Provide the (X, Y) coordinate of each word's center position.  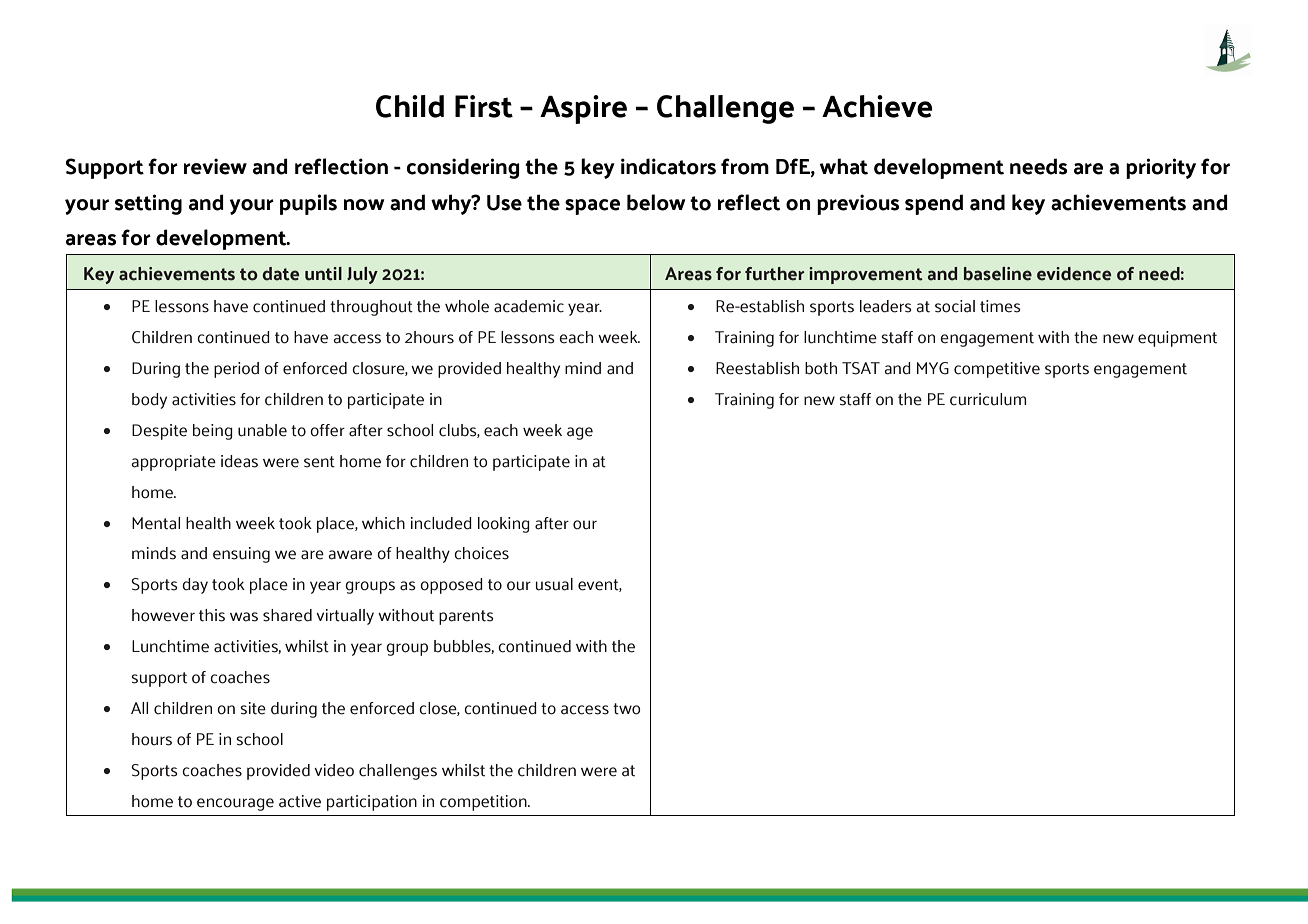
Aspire (583, 109)
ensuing (241, 555)
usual (554, 584)
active (300, 801)
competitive (997, 370)
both (821, 368)
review (215, 166)
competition (484, 803)
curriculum (988, 399)
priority (1161, 168)
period (236, 370)
